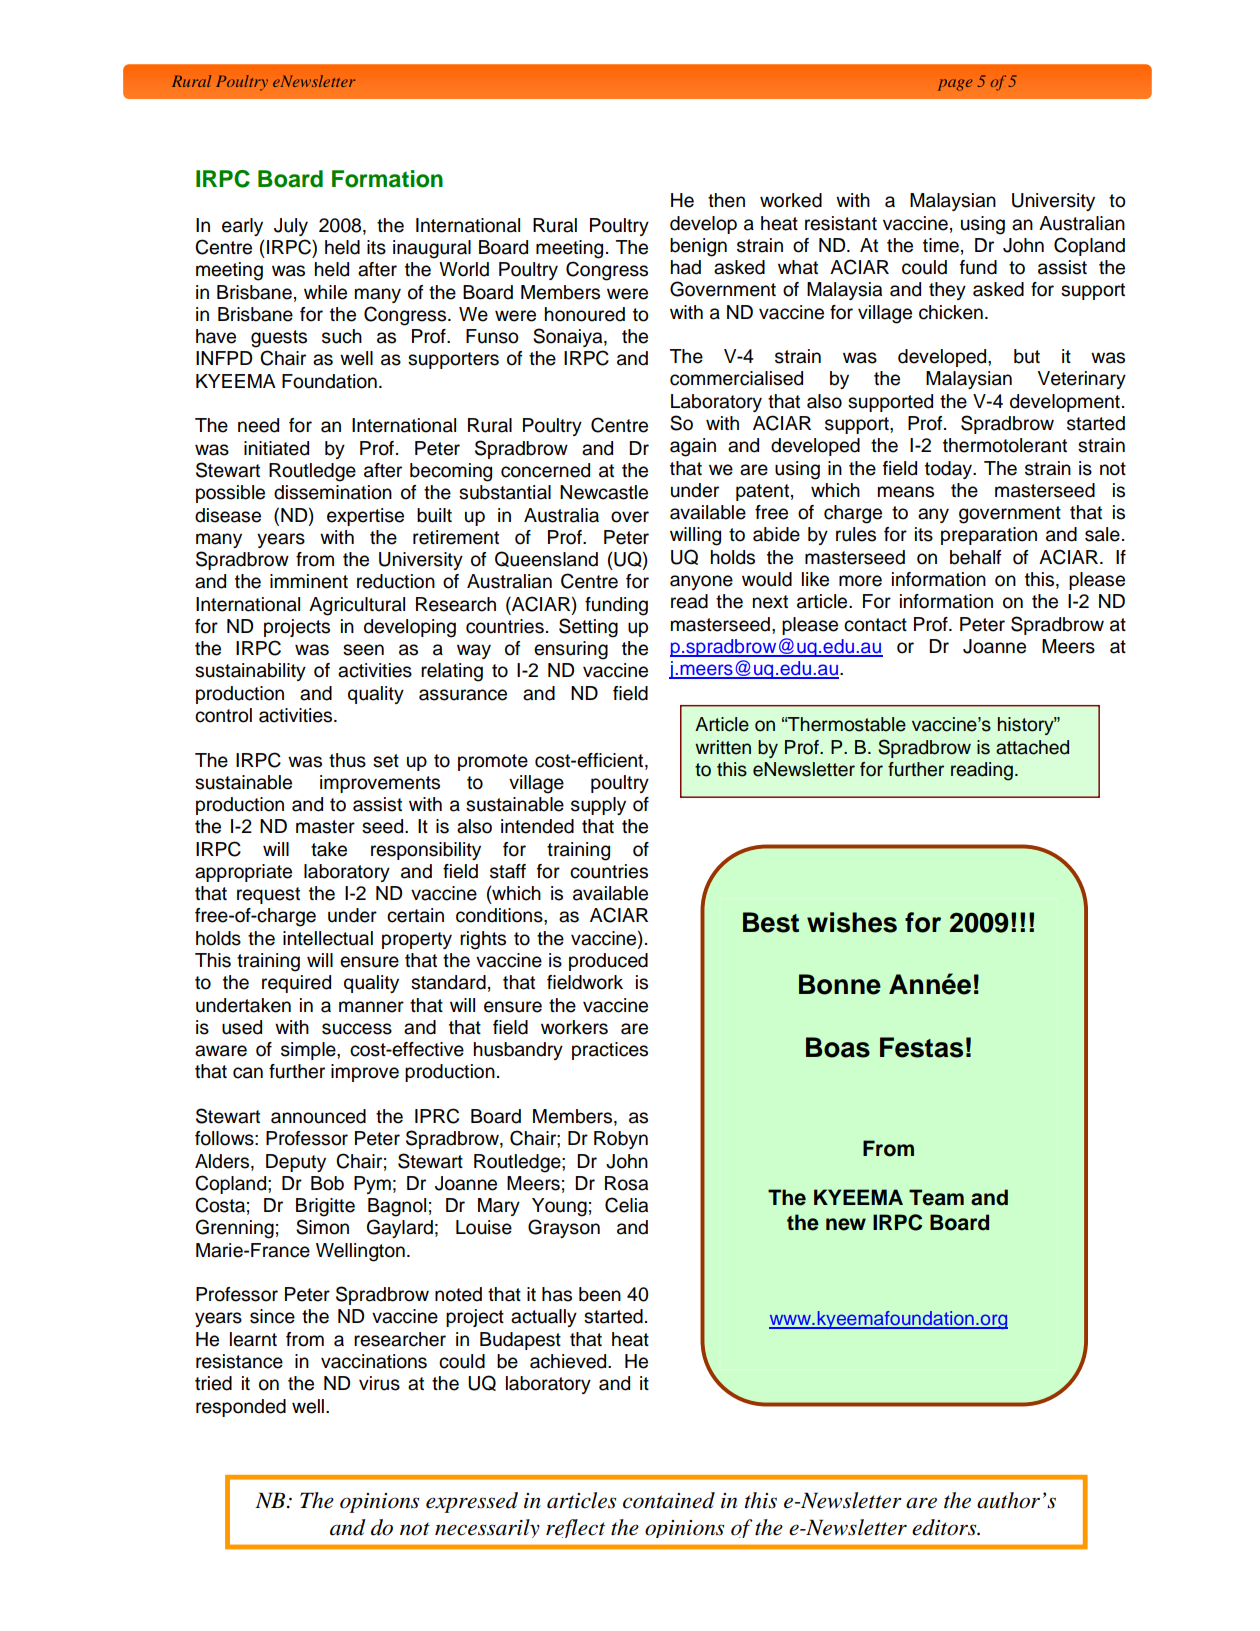 Image resolution: width=1260 pixels, height=1631 pixels. I want to click on imminent, so click(309, 581).
